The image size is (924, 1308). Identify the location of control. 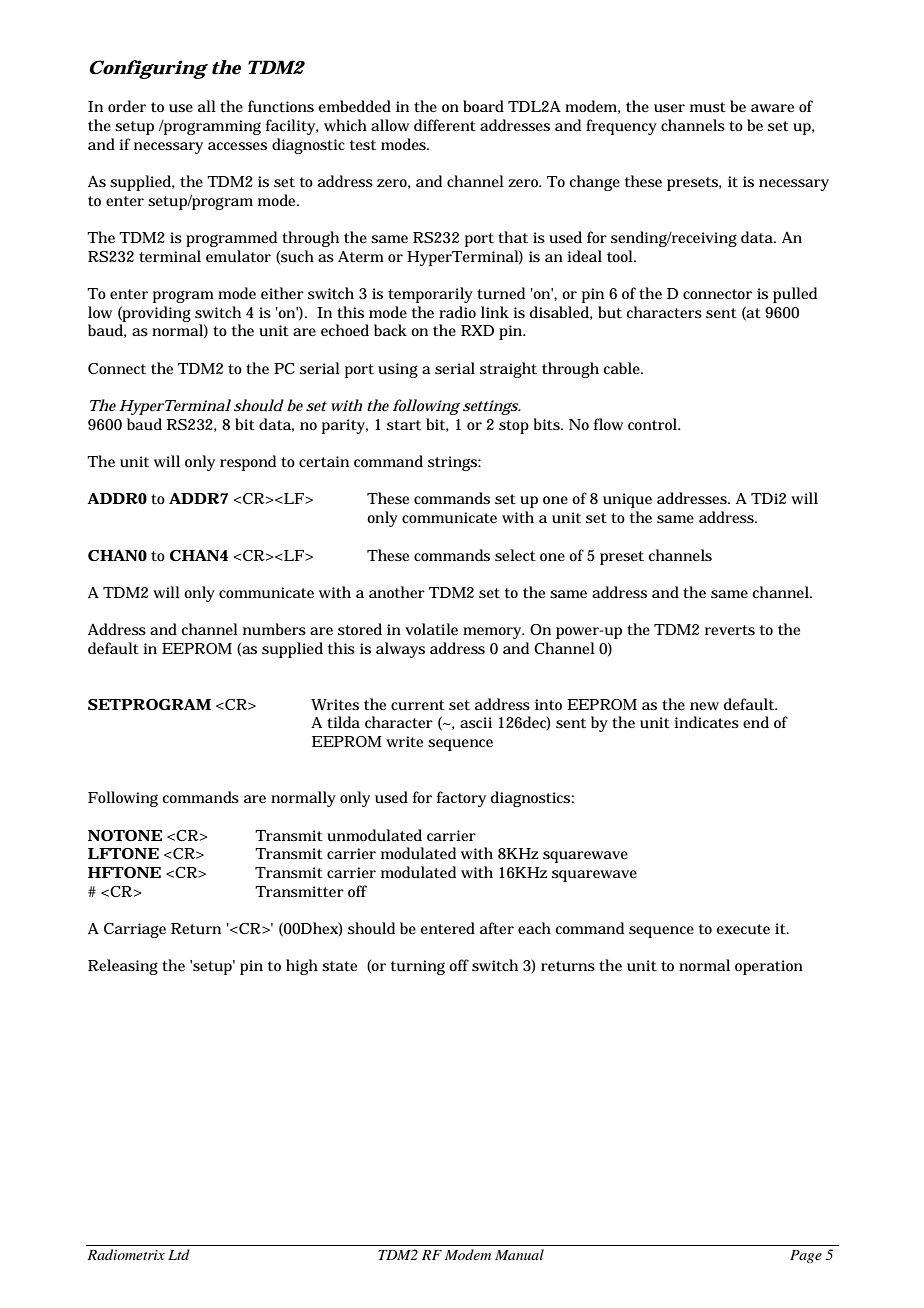
(653, 424).
